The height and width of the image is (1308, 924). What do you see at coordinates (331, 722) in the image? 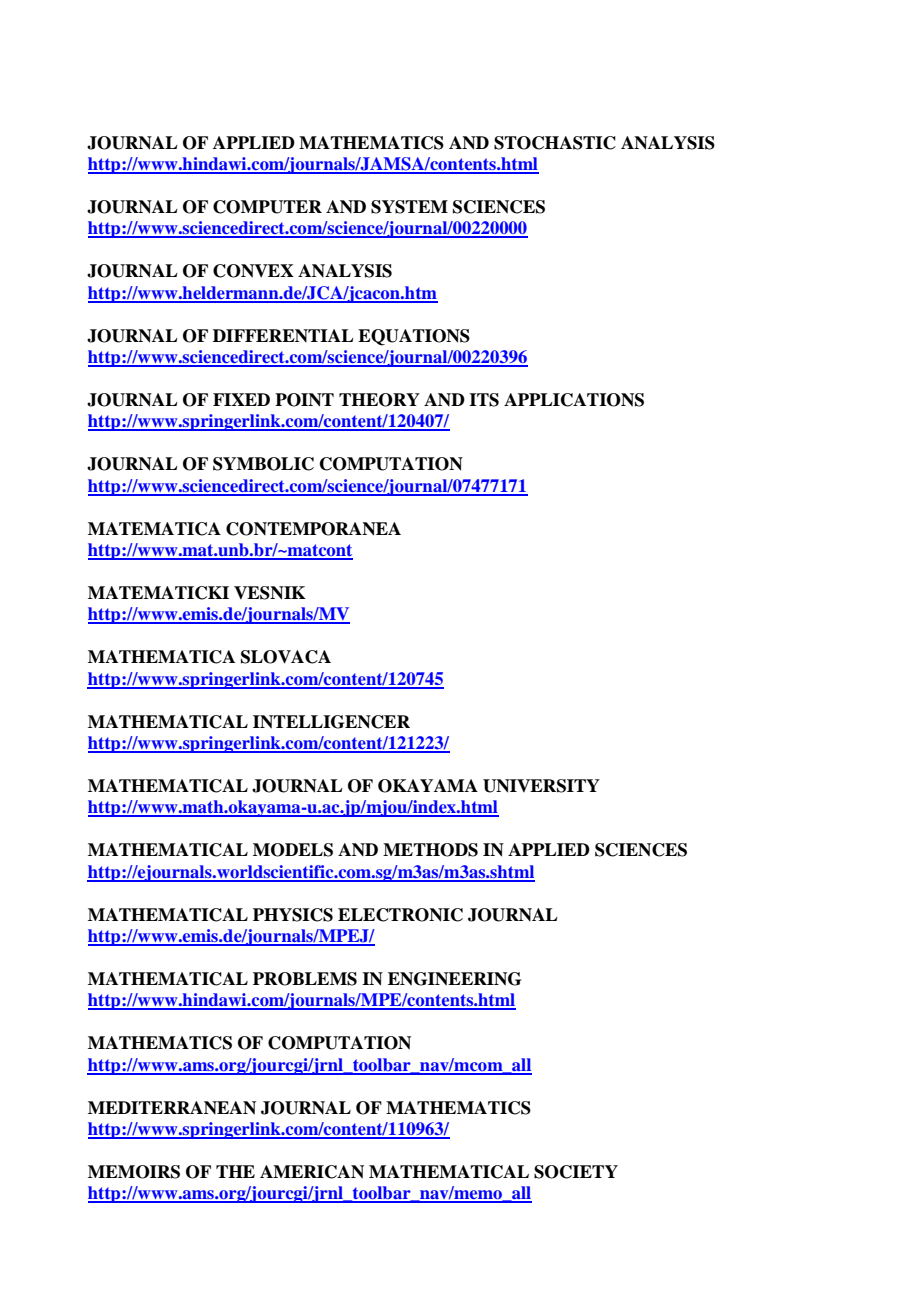
I see `INTELLIGENCER` at bounding box center [331, 722].
